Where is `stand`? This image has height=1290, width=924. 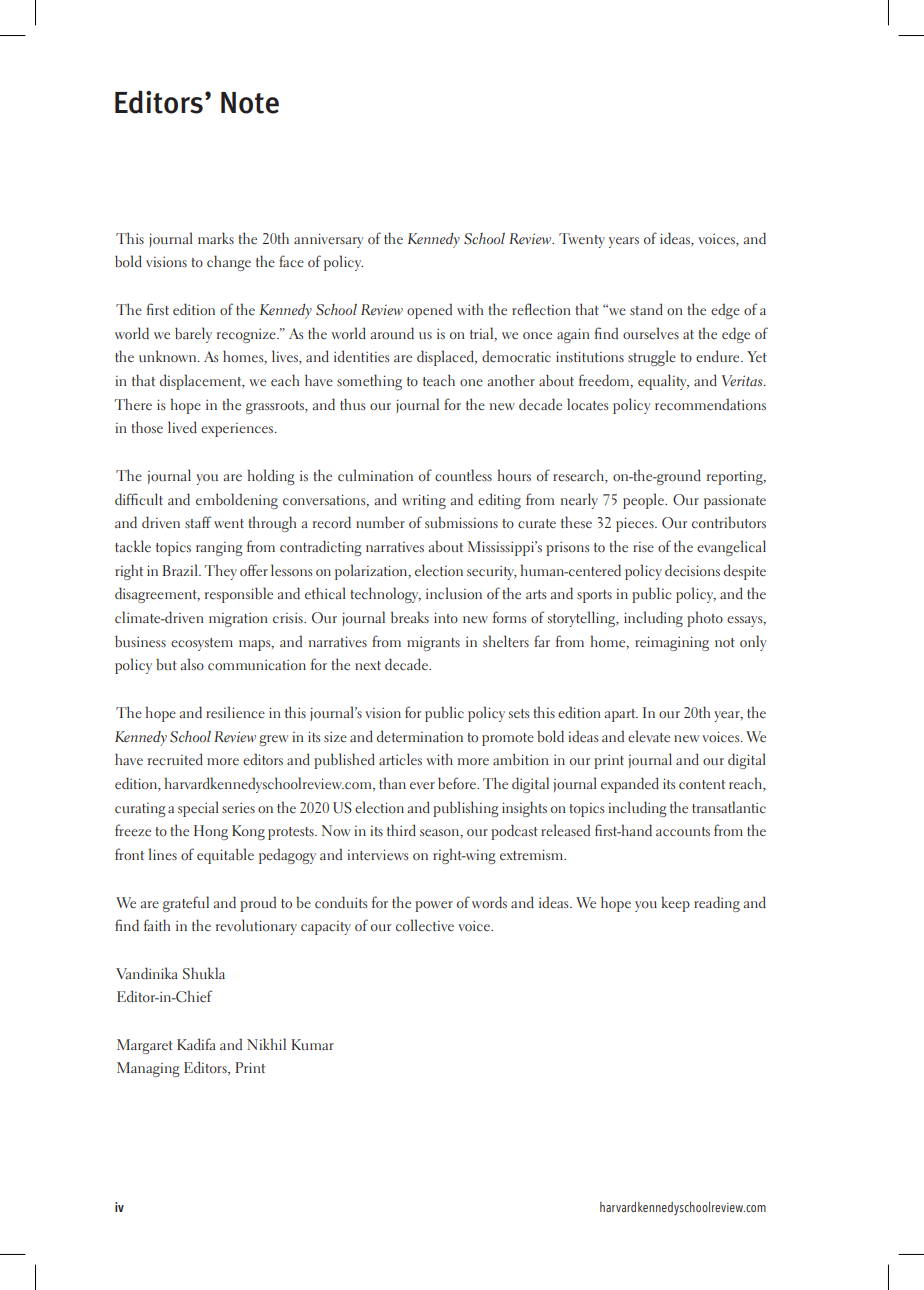
stand is located at coordinates (646, 309).
